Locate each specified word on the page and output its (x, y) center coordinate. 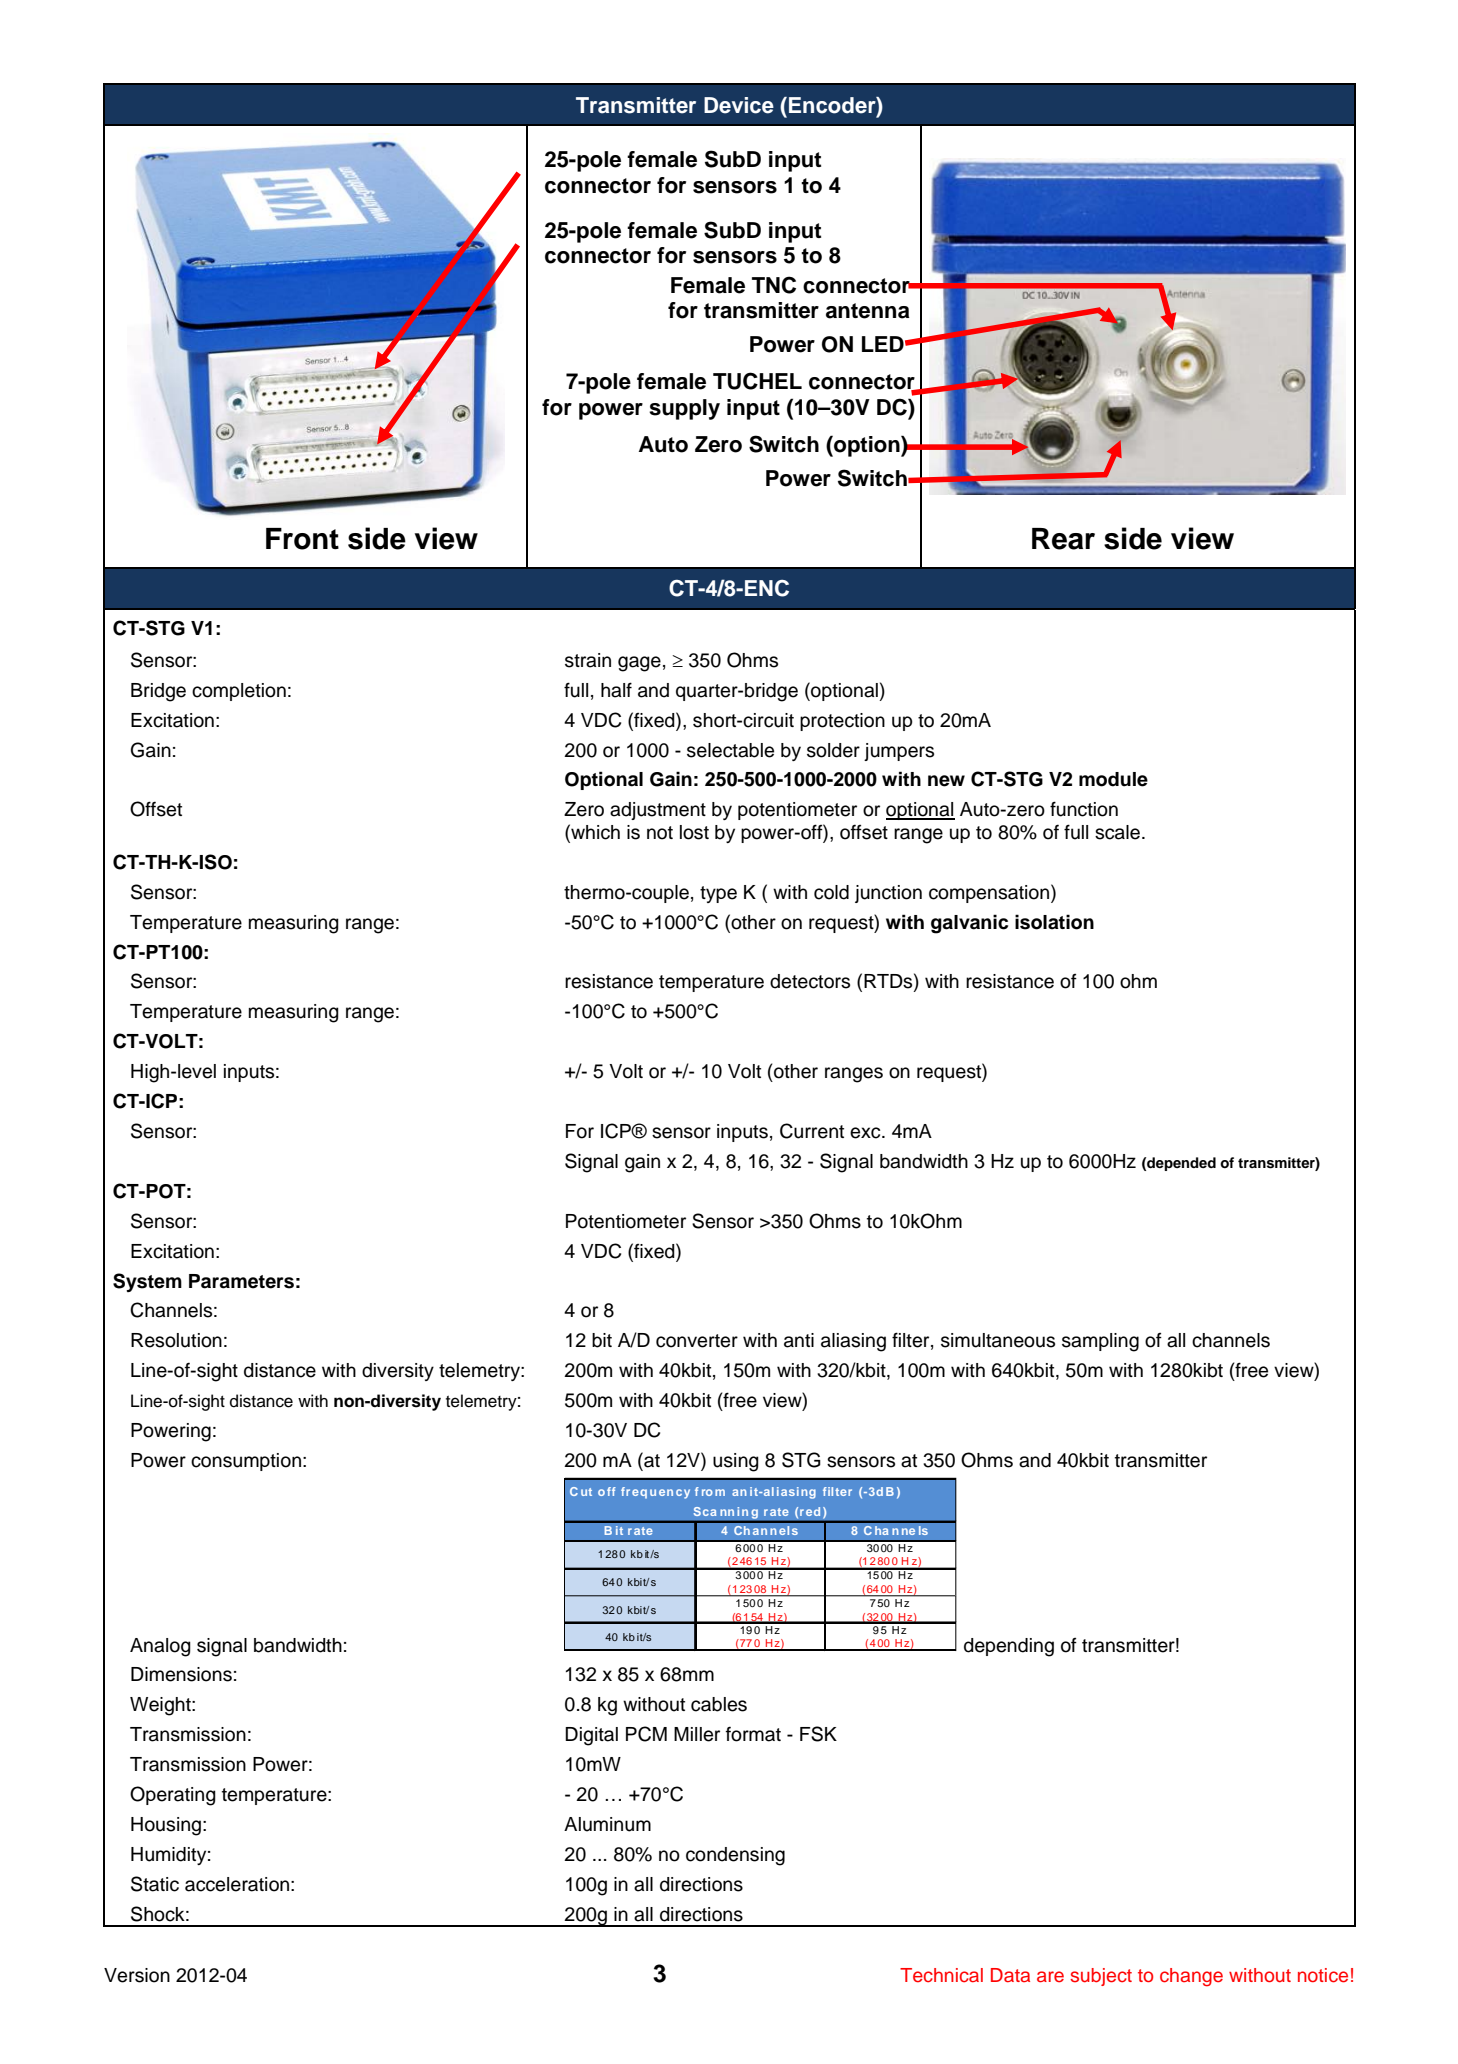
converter (697, 1341)
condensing (735, 1856)
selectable (730, 750)
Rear (1063, 539)
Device (739, 105)
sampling (1100, 1342)
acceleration (237, 1884)
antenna (868, 311)
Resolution (176, 1340)
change (1191, 1977)
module (1113, 779)
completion (239, 692)
